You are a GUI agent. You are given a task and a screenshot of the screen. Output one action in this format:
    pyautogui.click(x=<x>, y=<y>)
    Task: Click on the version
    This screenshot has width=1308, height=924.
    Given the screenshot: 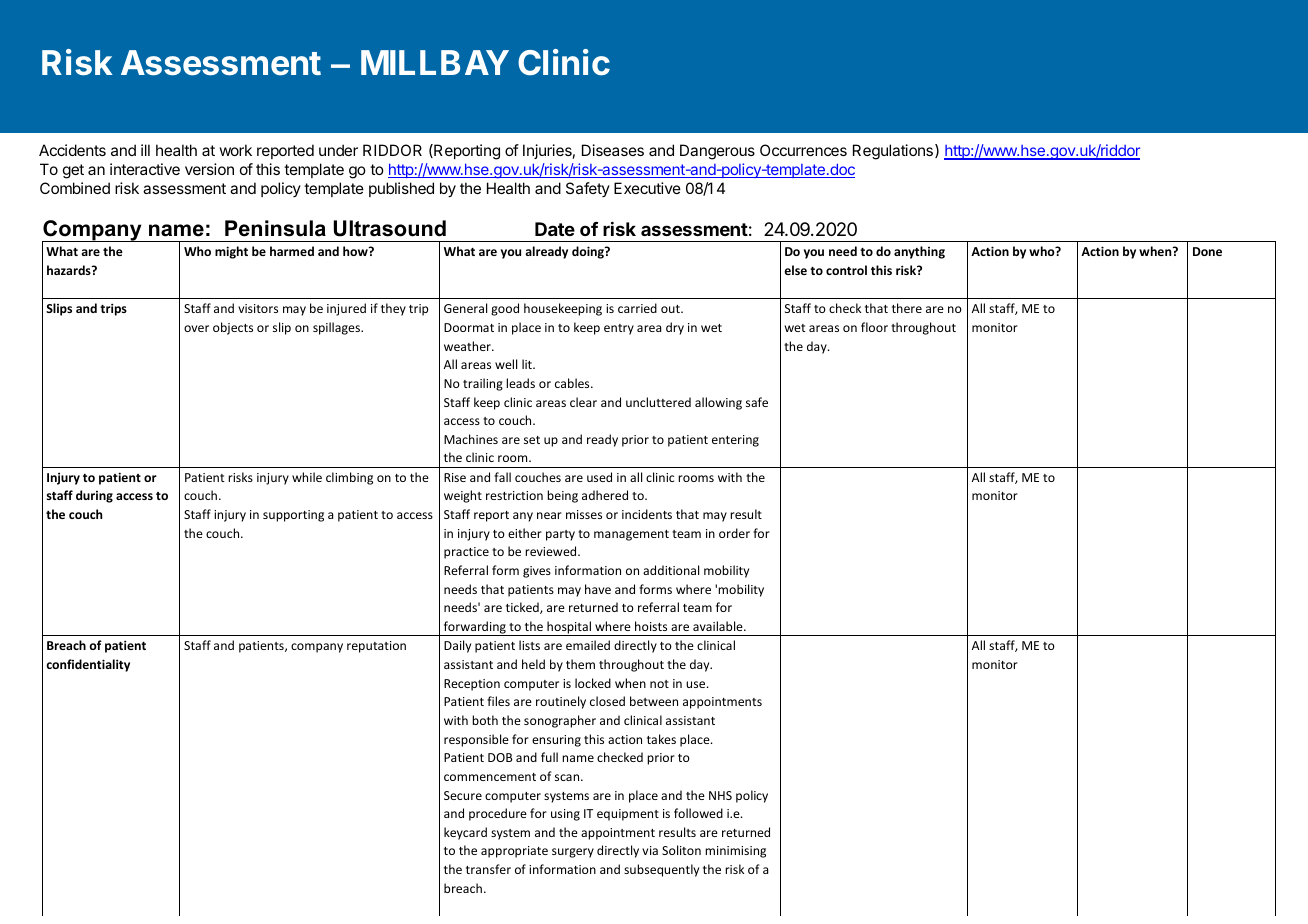 What is the action you would take?
    pyautogui.click(x=209, y=169)
